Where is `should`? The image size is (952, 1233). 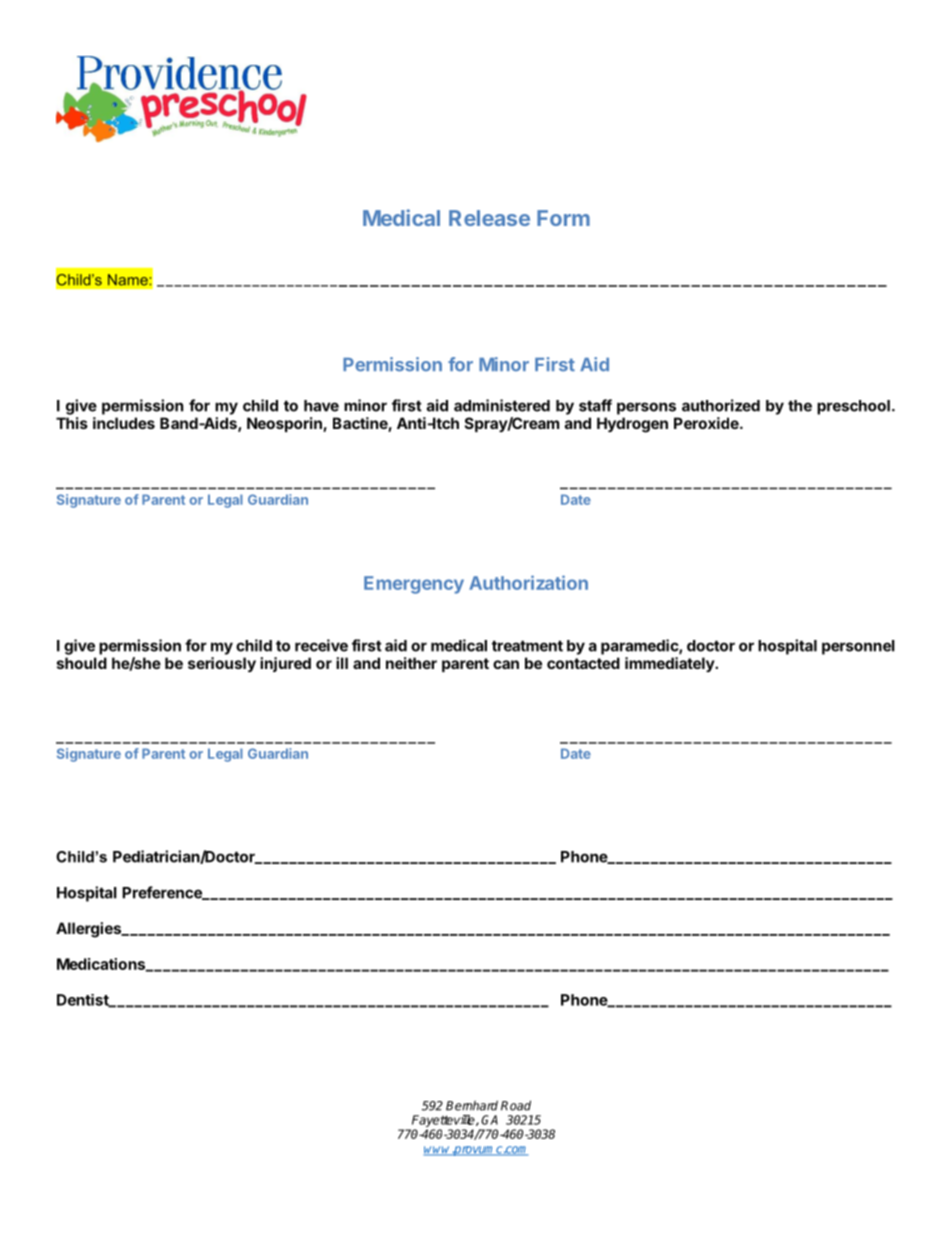
should is located at coordinates (82, 663).
